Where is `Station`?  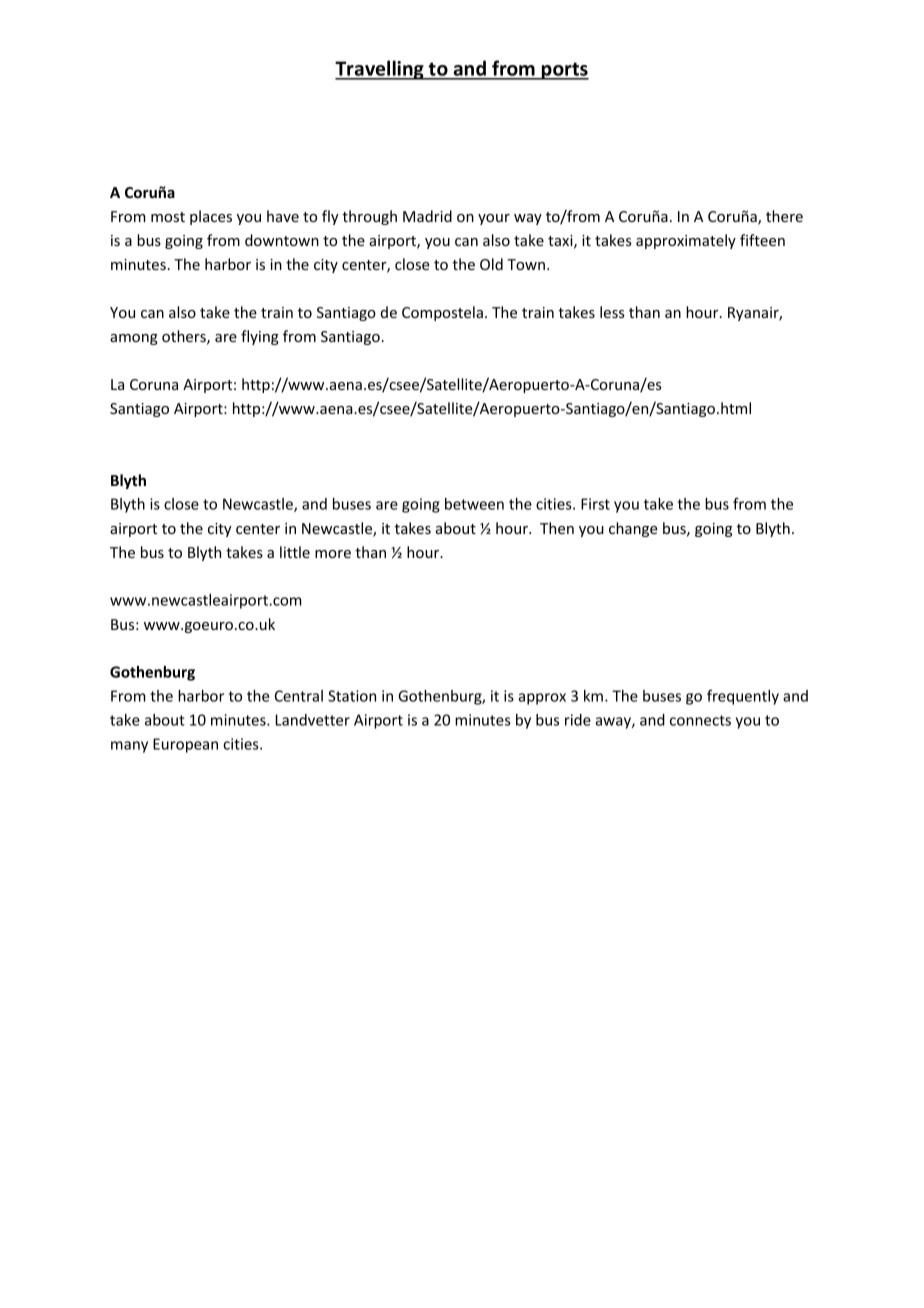 Station is located at coordinates (352, 696).
